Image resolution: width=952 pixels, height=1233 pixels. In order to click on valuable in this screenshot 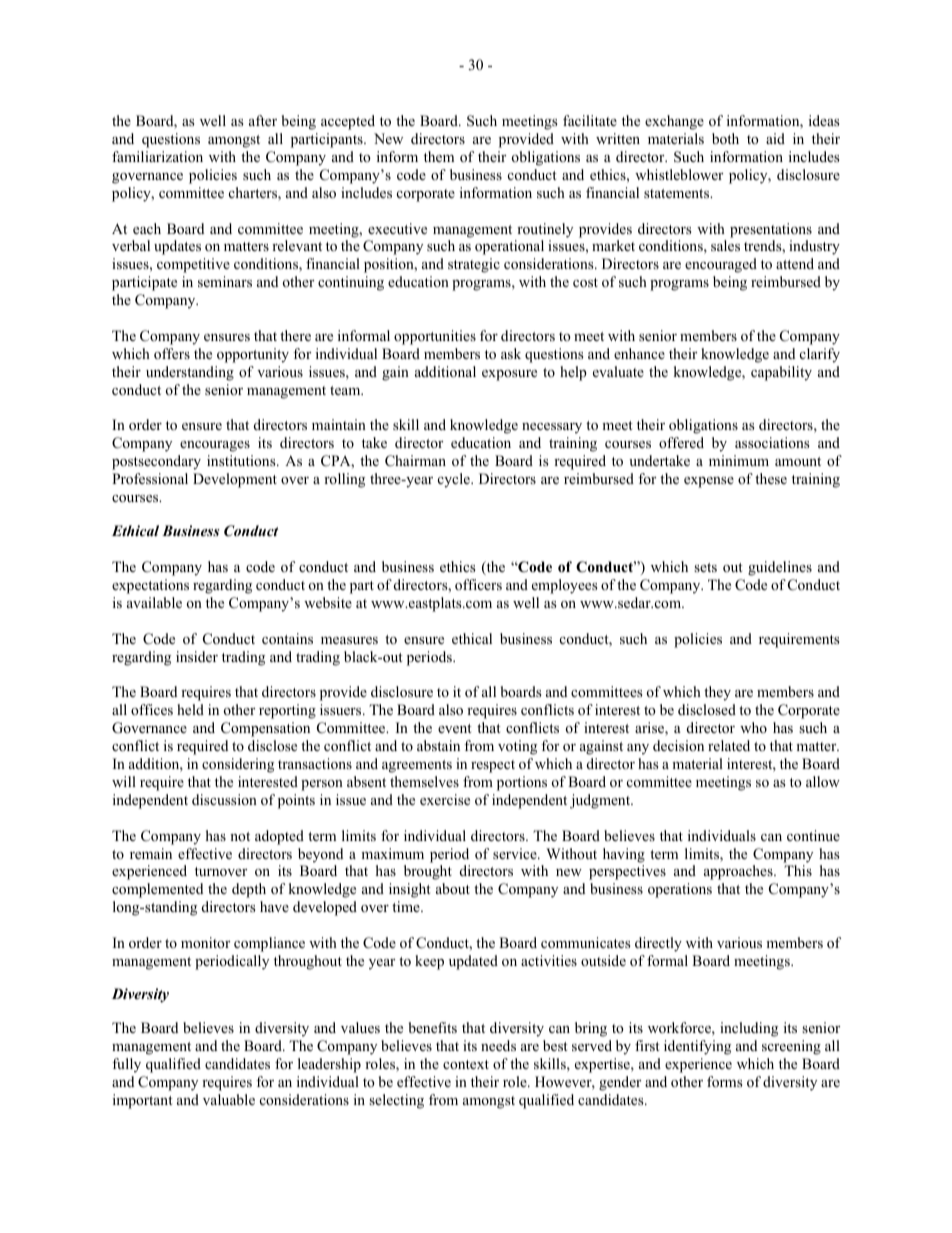, I will do `click(229, 1099)`.
